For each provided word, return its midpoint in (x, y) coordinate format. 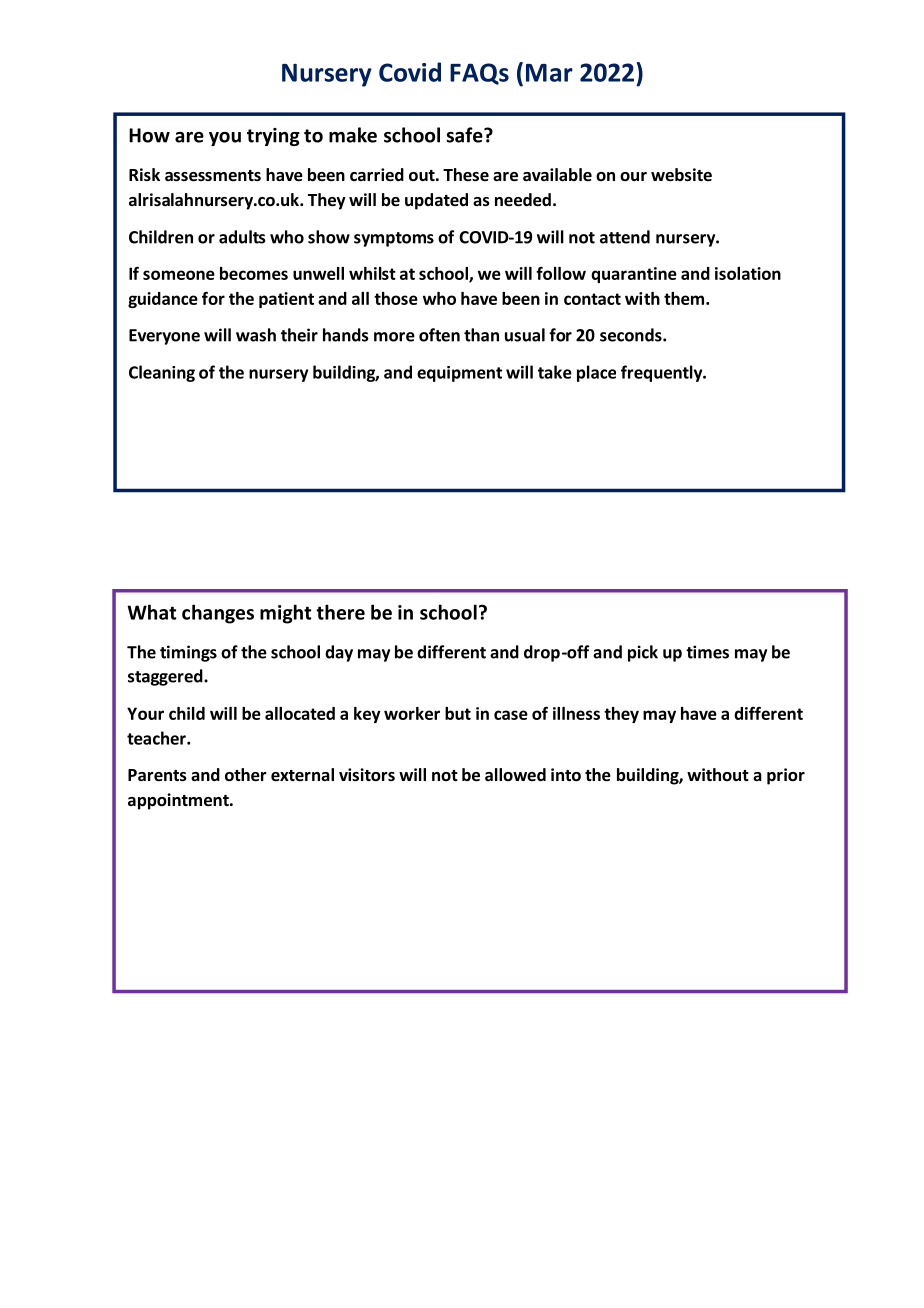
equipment (459, 374)
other (246, 775)
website (681, 175)
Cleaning (162, 373)
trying (273, 137)
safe (465, 135)
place (596, 373)
